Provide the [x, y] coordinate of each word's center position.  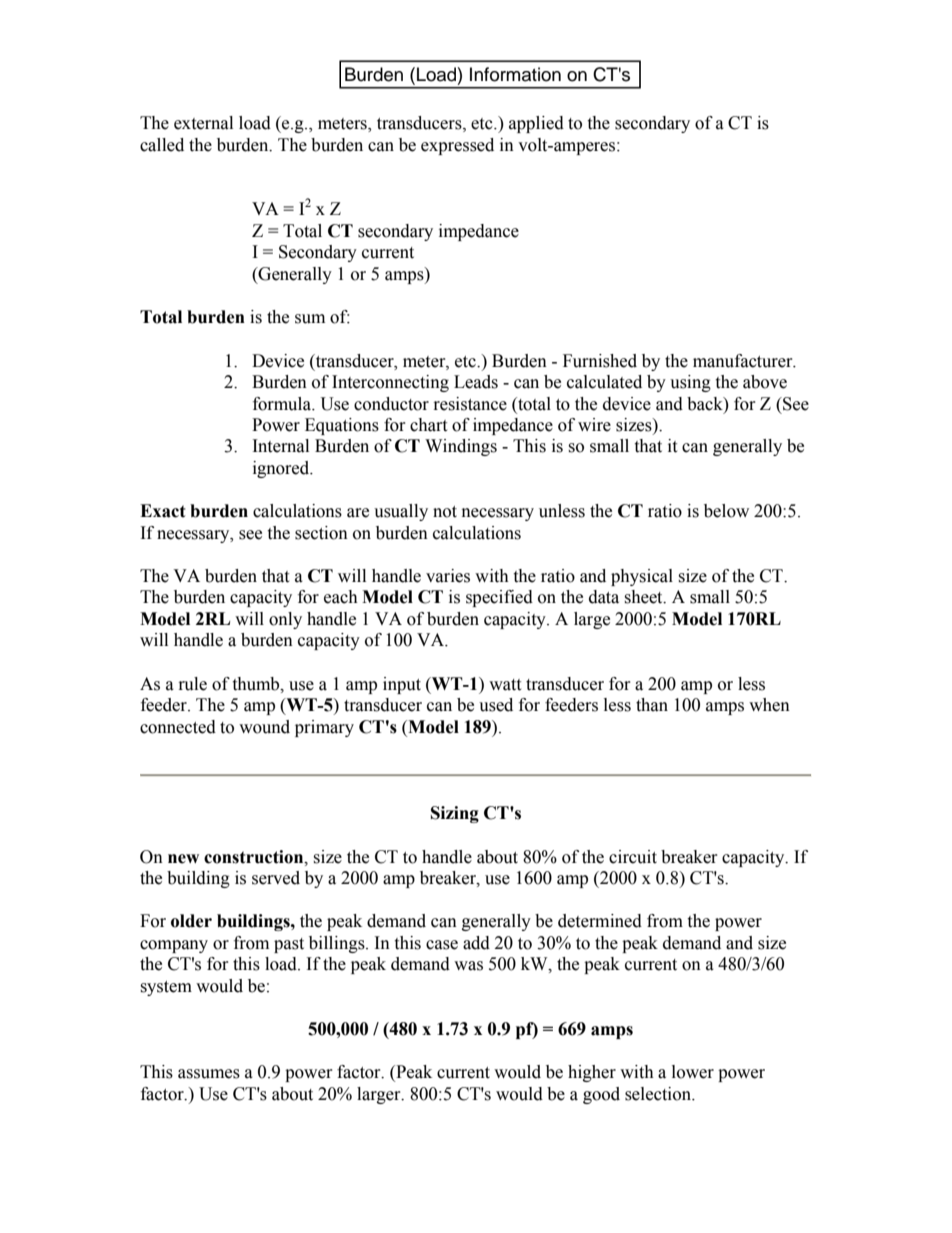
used [496, 705]
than [652, 705]
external [203, 123]
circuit [633, 857]
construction [255, 857]
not [445, 512]
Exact [163, 511]
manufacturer [744, 361]
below [726, 511]
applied [536, 124]
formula [283, 404]
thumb [257, 684]
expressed [457, 146]
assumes [209, 1074]
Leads [476, 382]
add [476, 943]
